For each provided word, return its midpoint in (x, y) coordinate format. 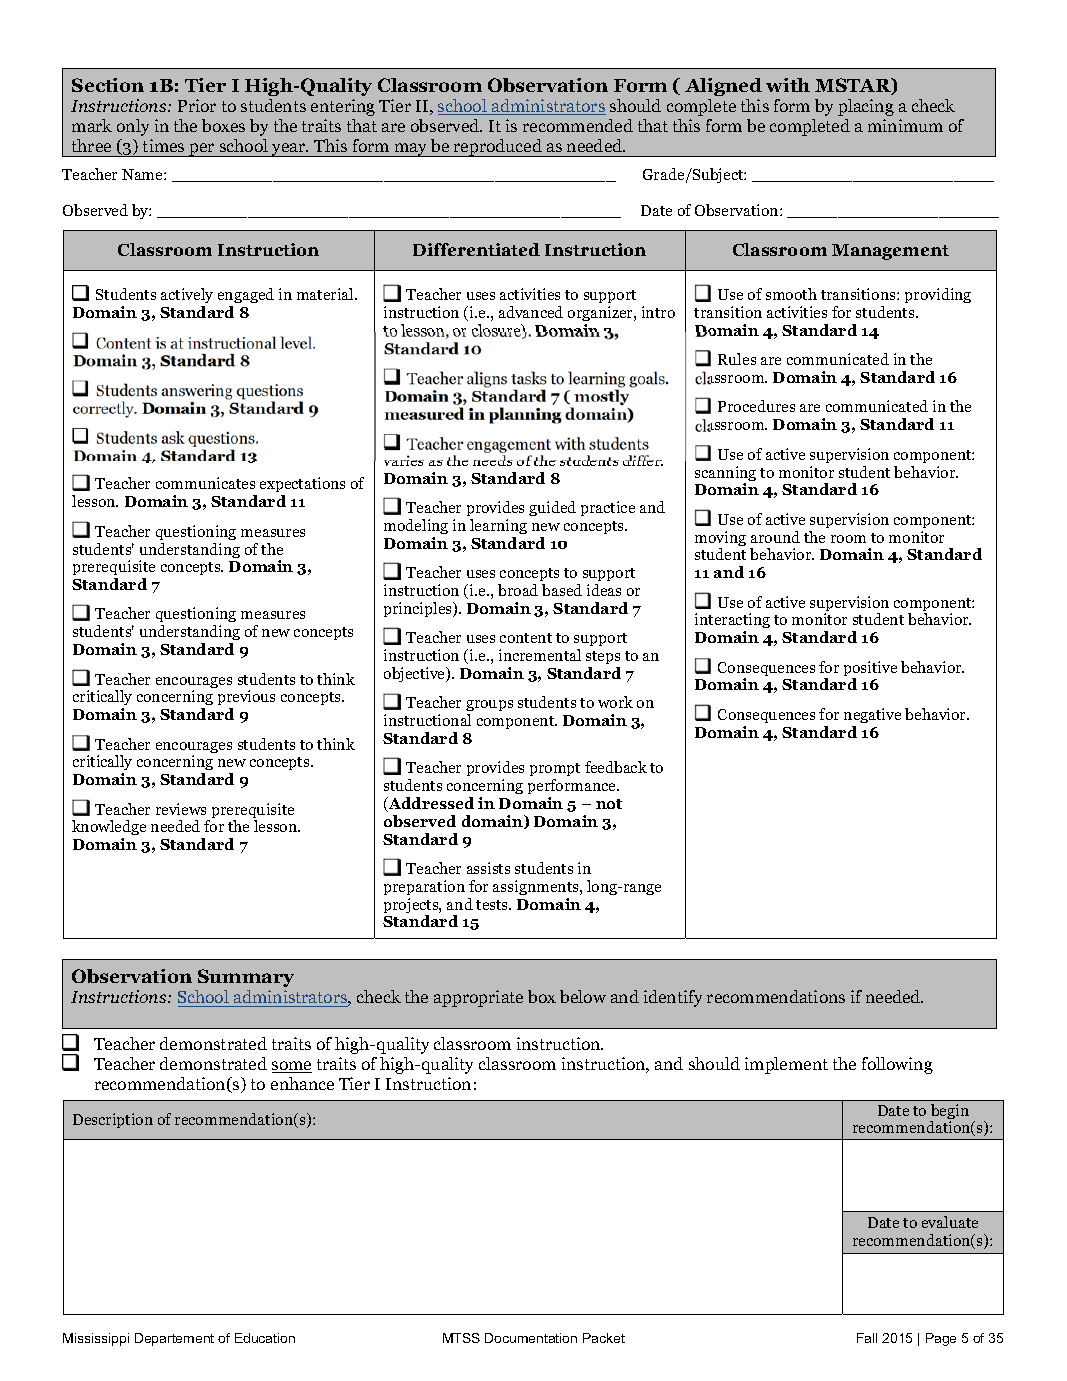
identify (673, 998)
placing (866, 107)
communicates (205, 483)
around (775, 537)
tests (493, 905)
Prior (197, 105)
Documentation (531, 1338)
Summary (246, 978)
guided (552, 508)
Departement (174, 1339)
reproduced (498, 148)
